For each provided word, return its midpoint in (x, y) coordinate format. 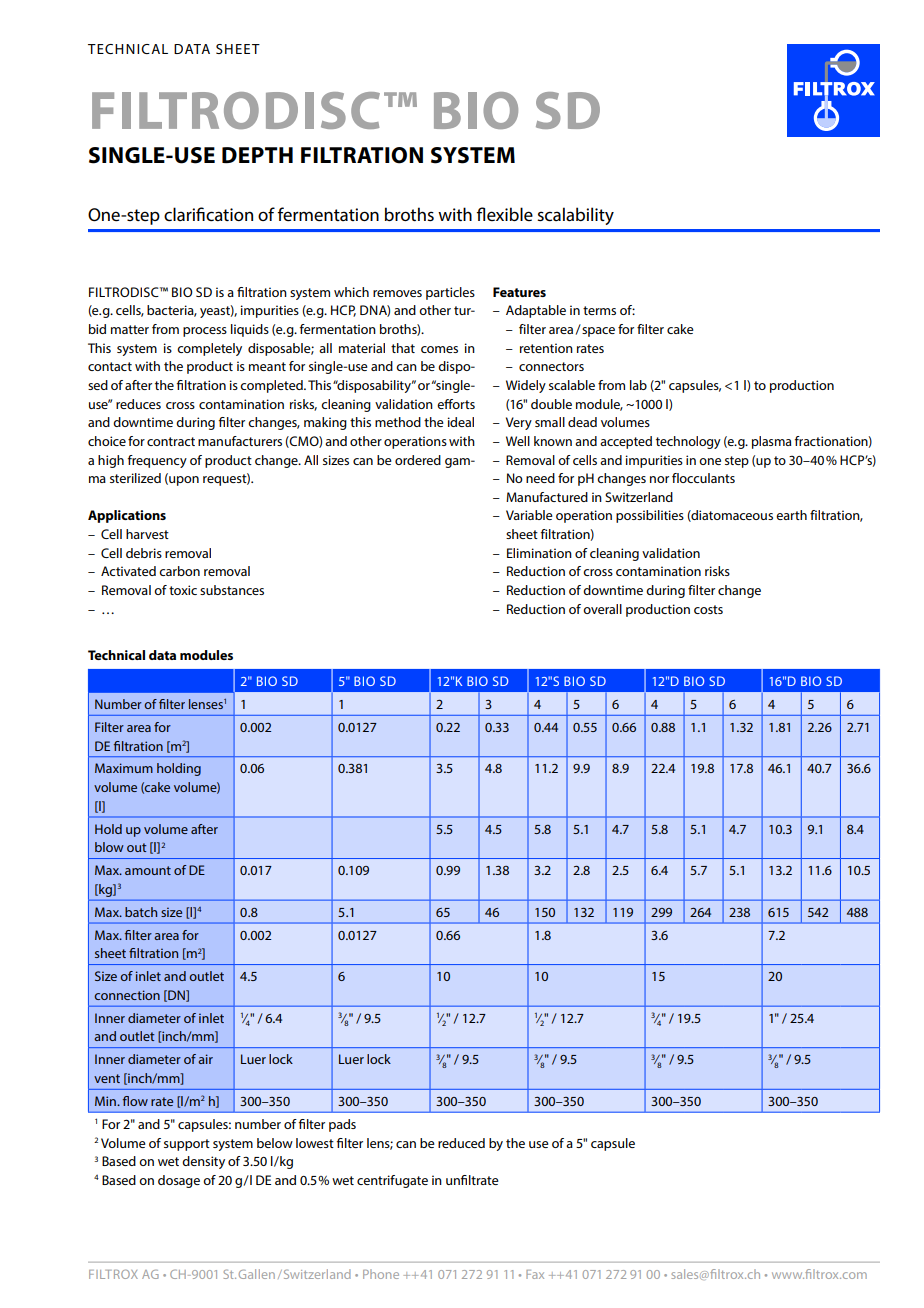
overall (602, 609)
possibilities (650, 516)
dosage (179, 1181)
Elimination (539, 553)
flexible (505, 214)
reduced (461, 1143)
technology (688, 442)
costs (708, 609)
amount (148, 870)
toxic (183, 590)
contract (171, 441)
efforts (456, 404)
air (205, 1059)
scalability (575, 216)
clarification (208, 214)
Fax (535, 1274)
